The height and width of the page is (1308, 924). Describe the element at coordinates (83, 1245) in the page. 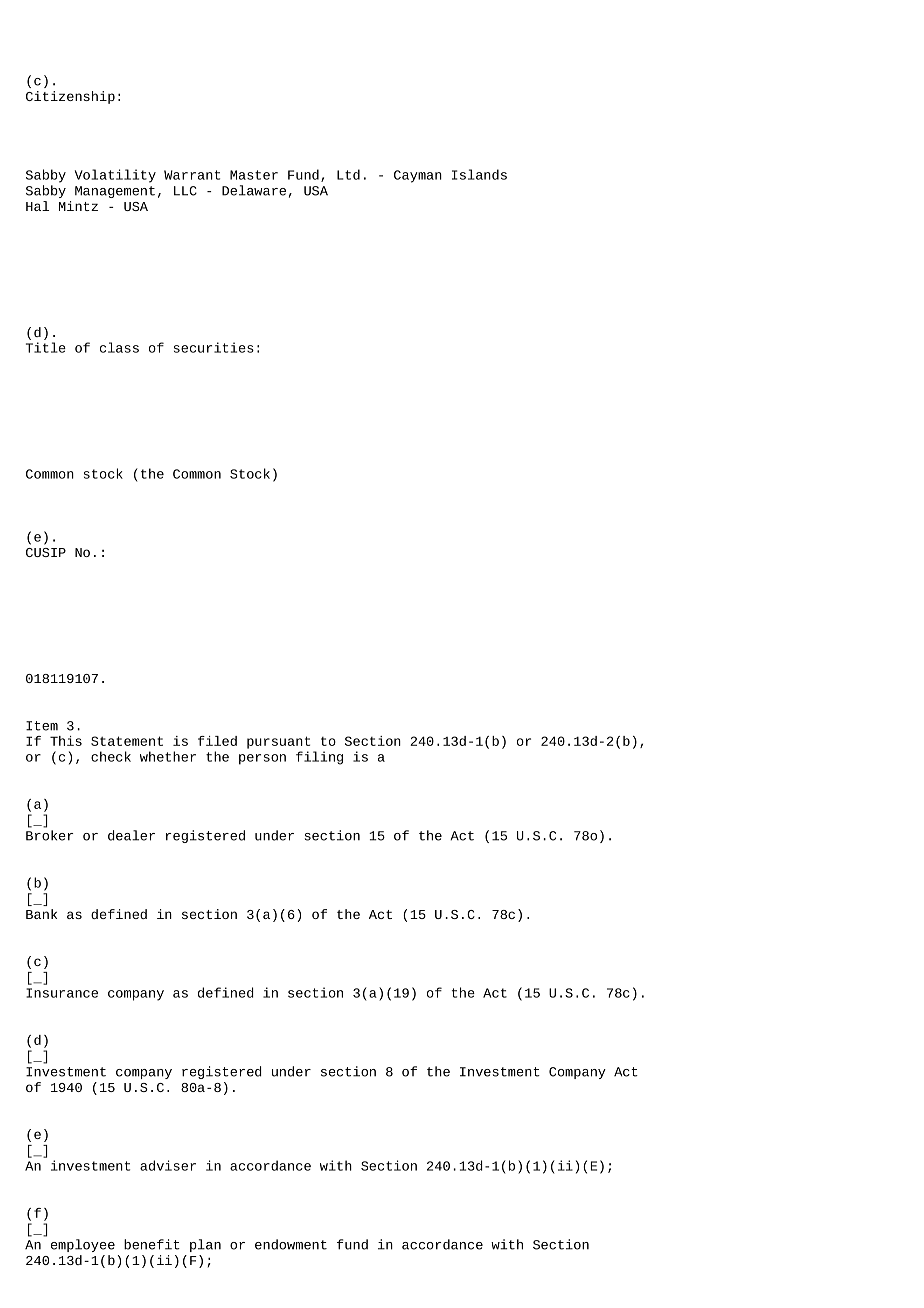

I see `employee` at that location.
